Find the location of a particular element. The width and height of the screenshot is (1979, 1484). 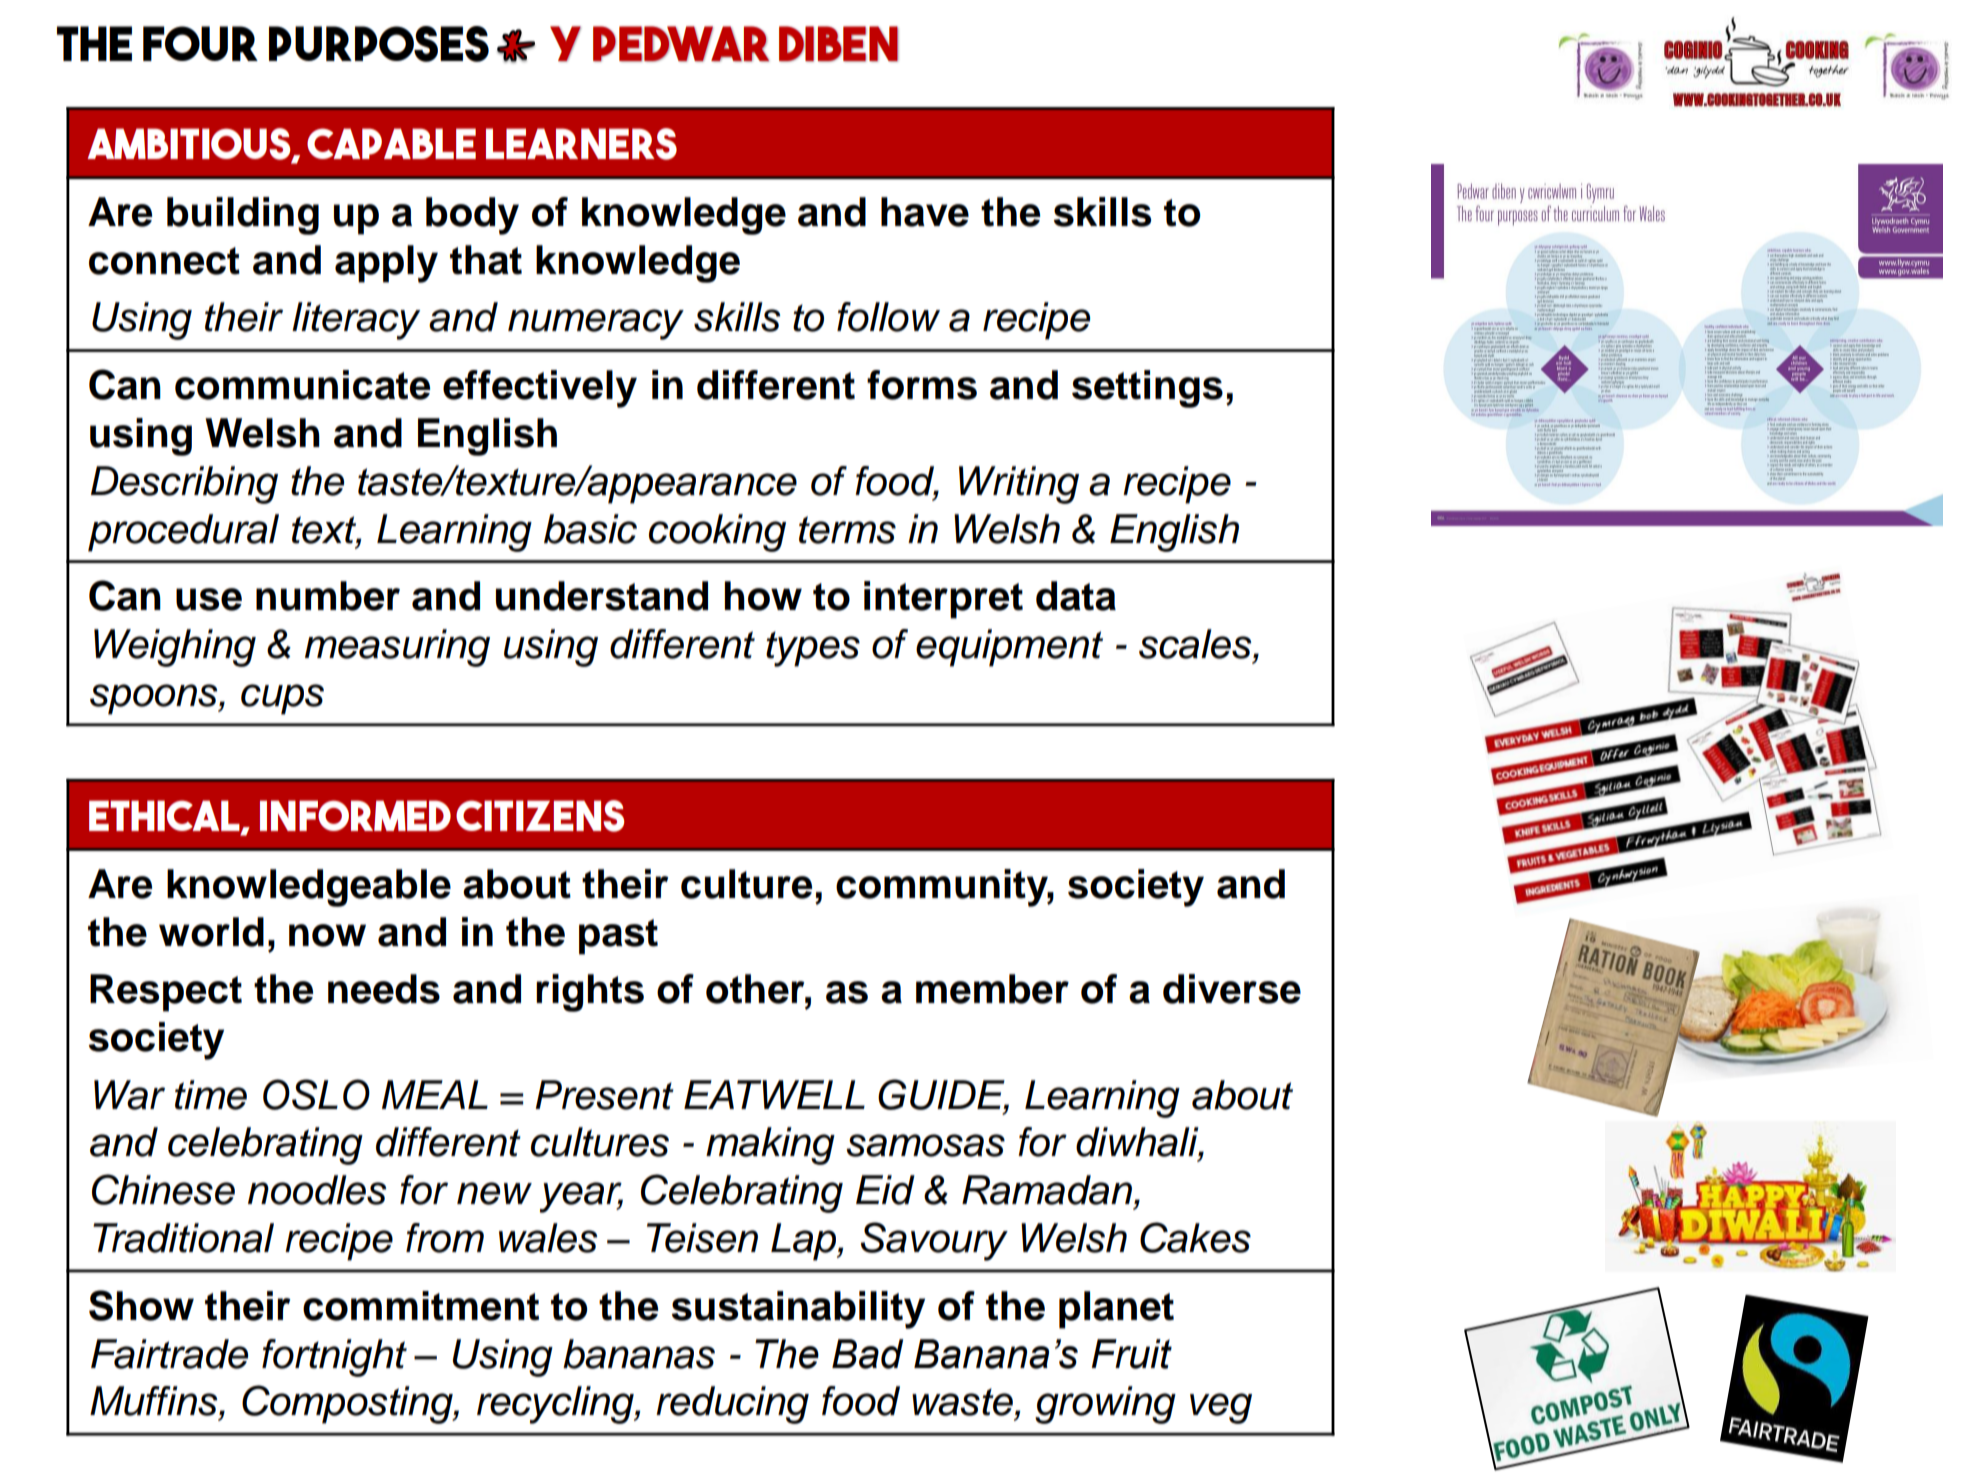

communicate is located at coordinates (302, 385).
